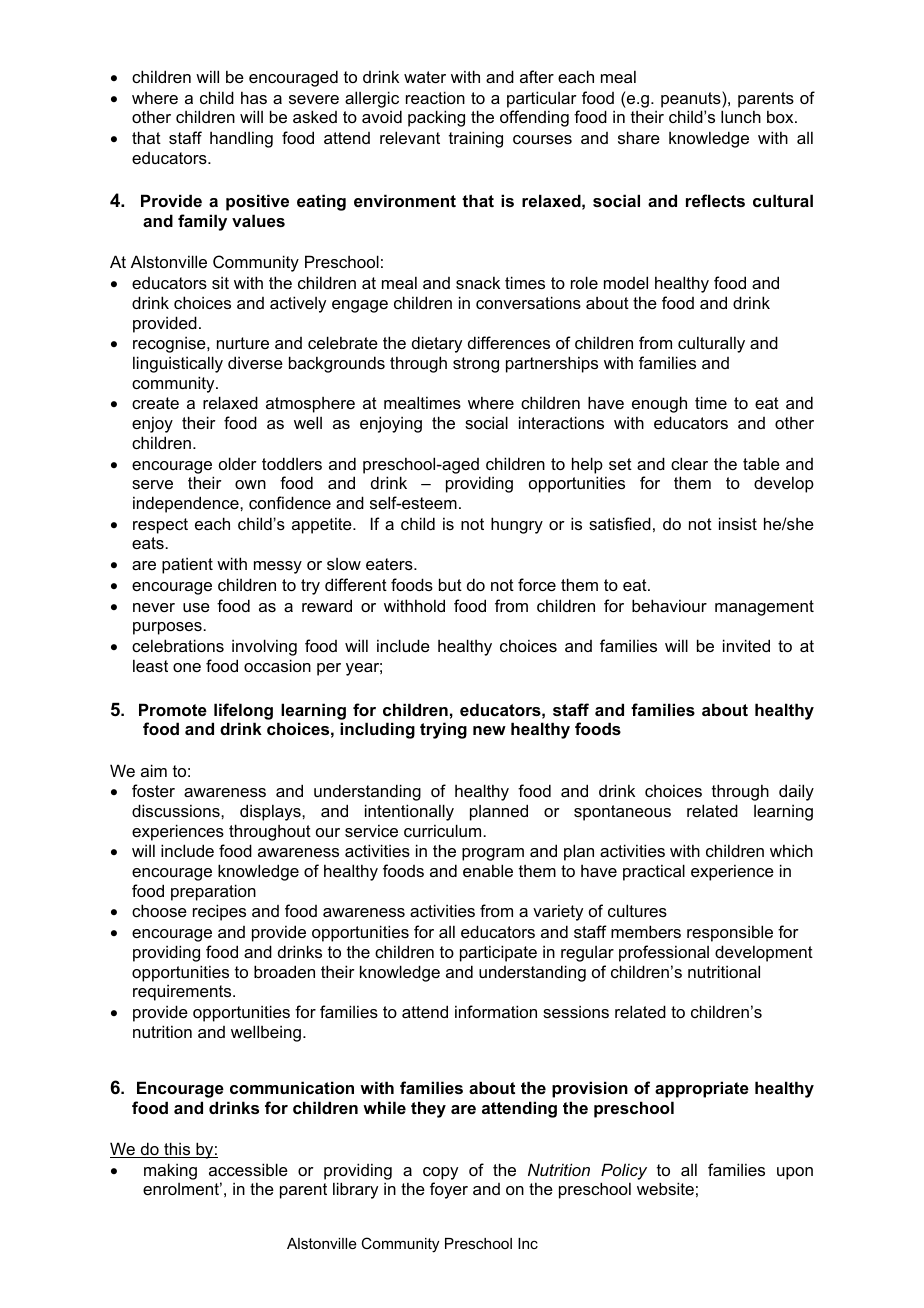 The image size is (924, 1308). I want to click on copy, so click(440, 1173).
